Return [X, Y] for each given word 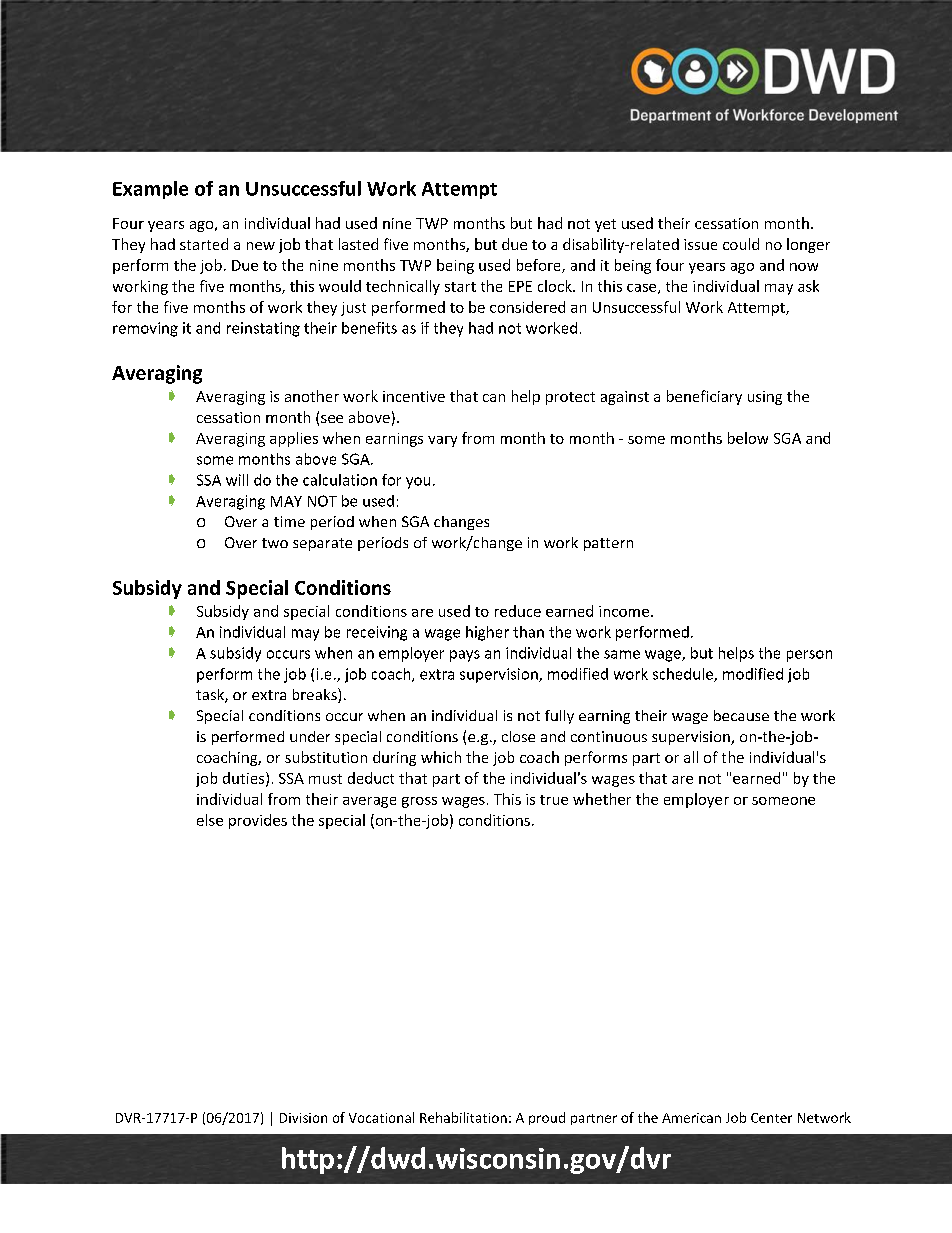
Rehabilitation [463, 1117]
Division [303, 1118]
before [540, 266]
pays [465, 656]
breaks [316, 695]
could [741, 244]
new [261, 246]
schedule [684, 675]
